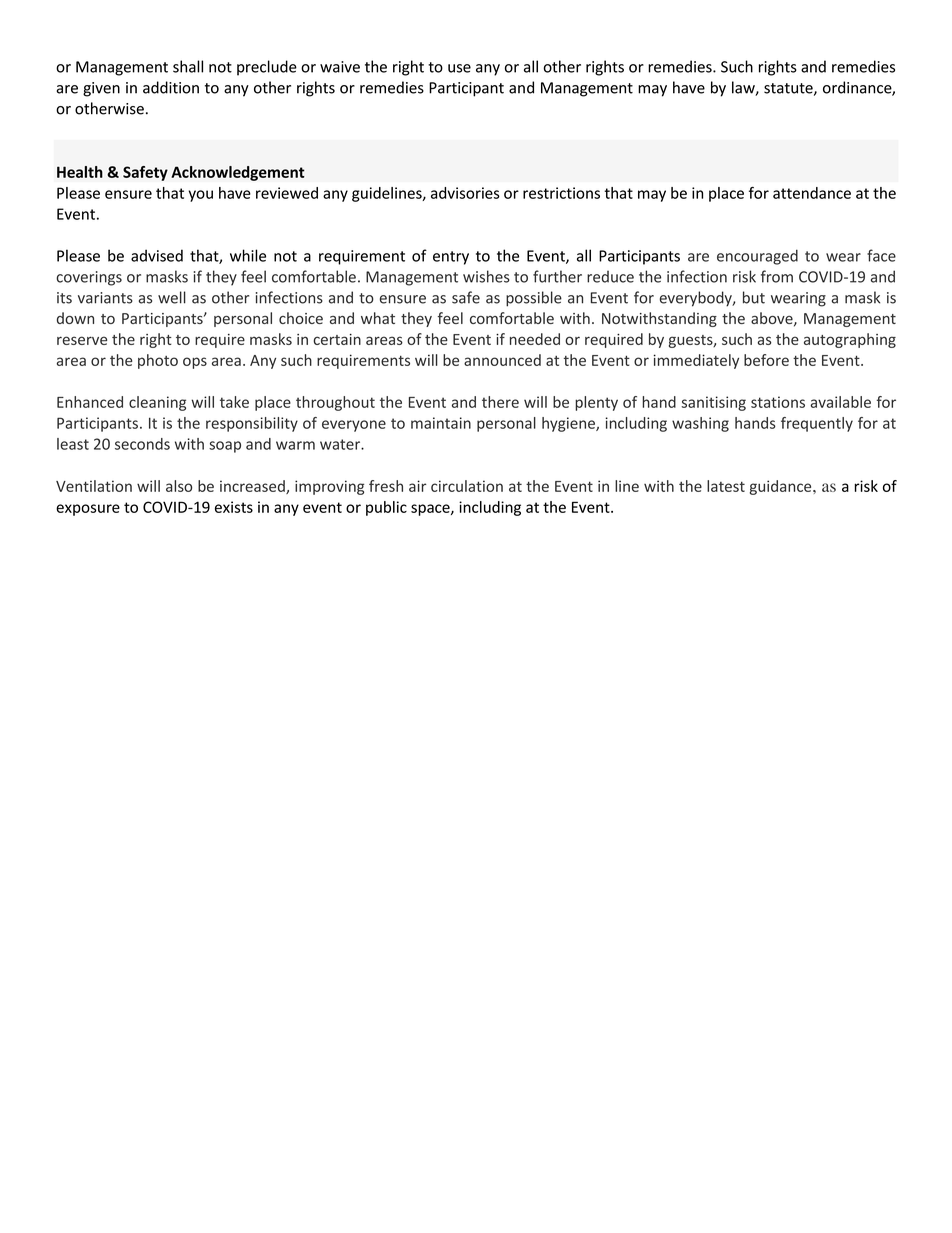 Image resolution: width=952 pixels, height=1233 pixels. What do you see at coordinates (201, 196) in the screenshot?
I see `you` at bounding box center [201, 196].
